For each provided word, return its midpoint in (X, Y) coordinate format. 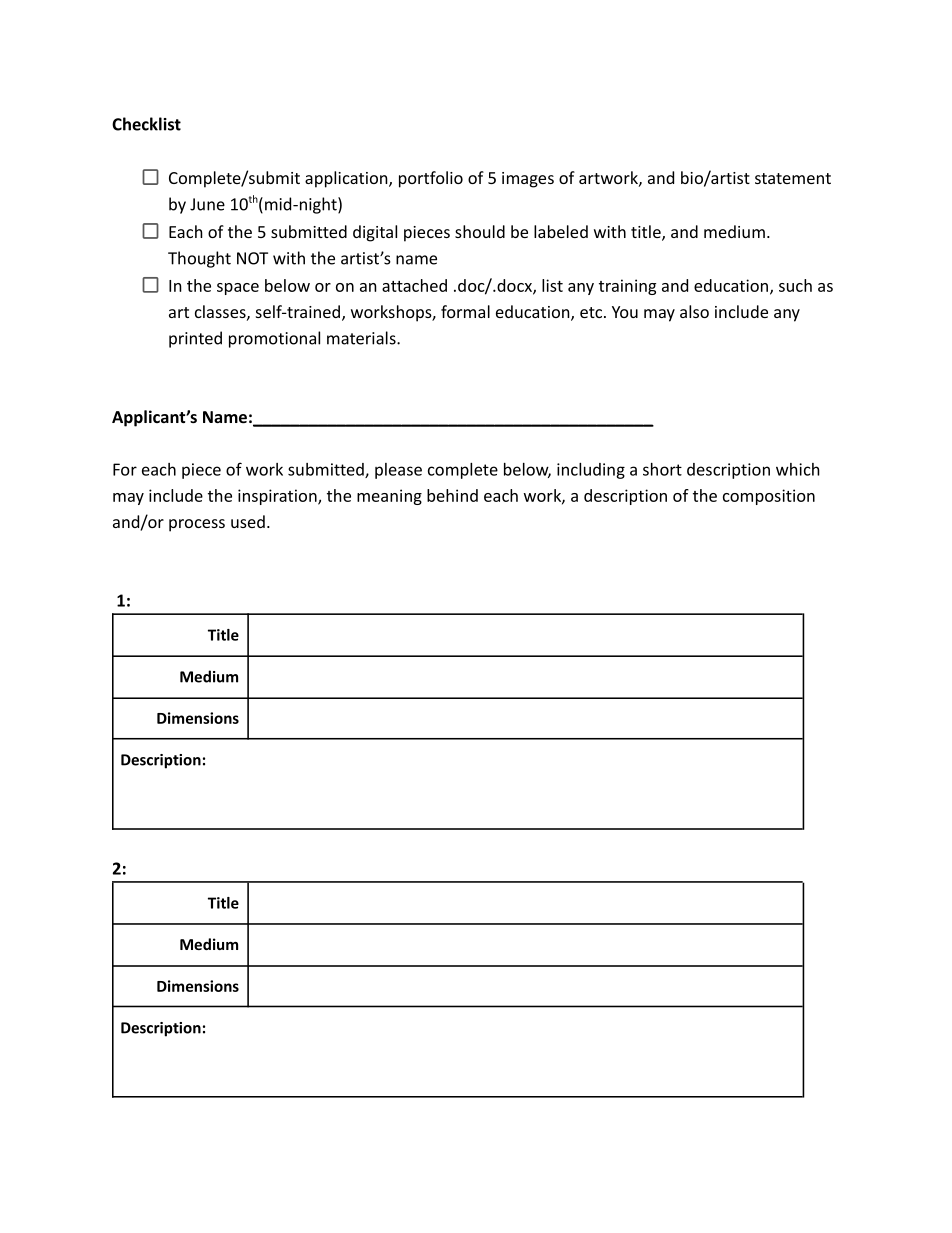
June (207, 204)
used (248, 521)
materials (362, 338)
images (528, 180)
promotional (274, 339)
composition (769, 497)
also (694, 311)
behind (452, 495)
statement (793, 178)
